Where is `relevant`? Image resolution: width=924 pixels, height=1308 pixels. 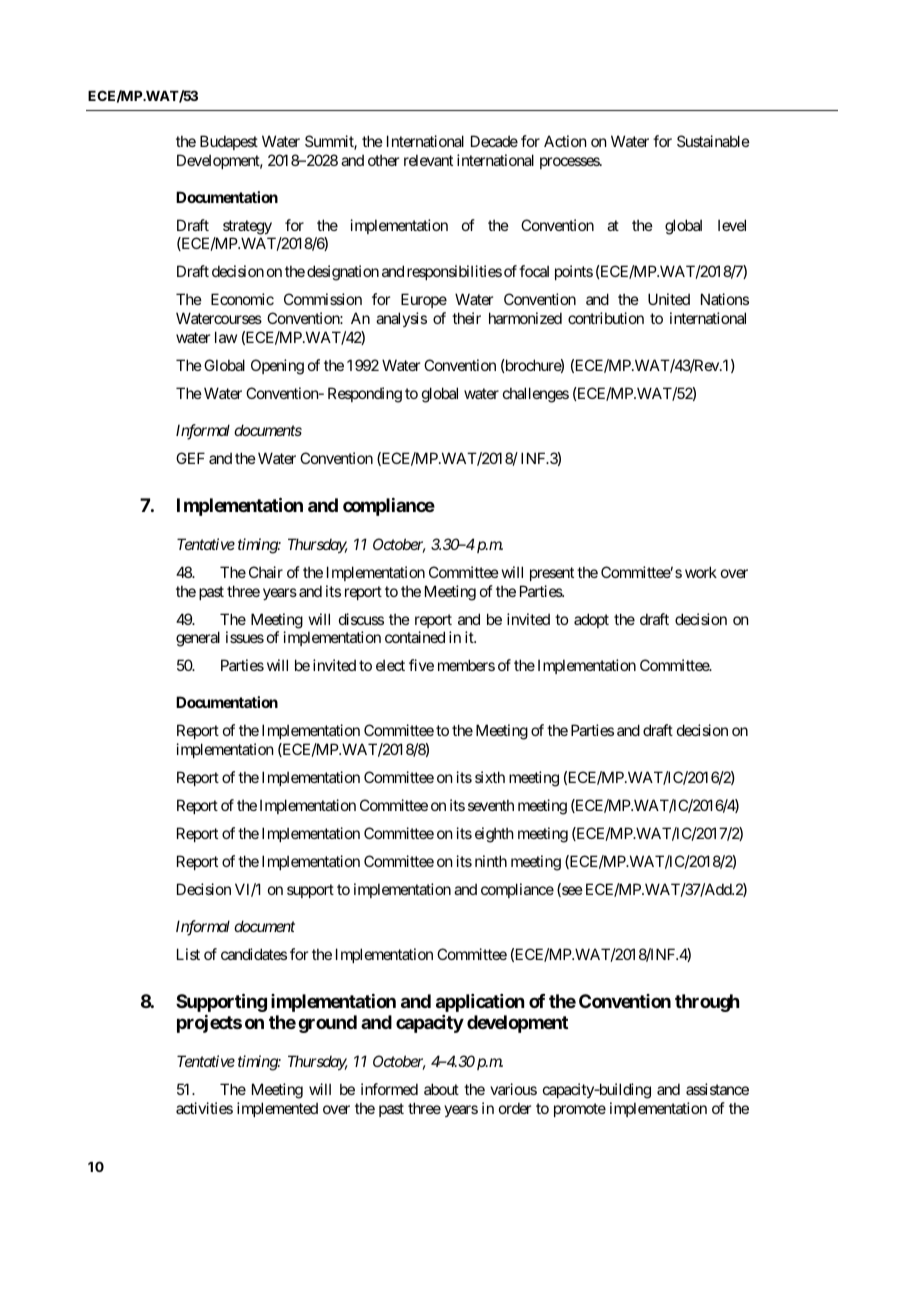 relevant is located at coordinates (428, 160).
